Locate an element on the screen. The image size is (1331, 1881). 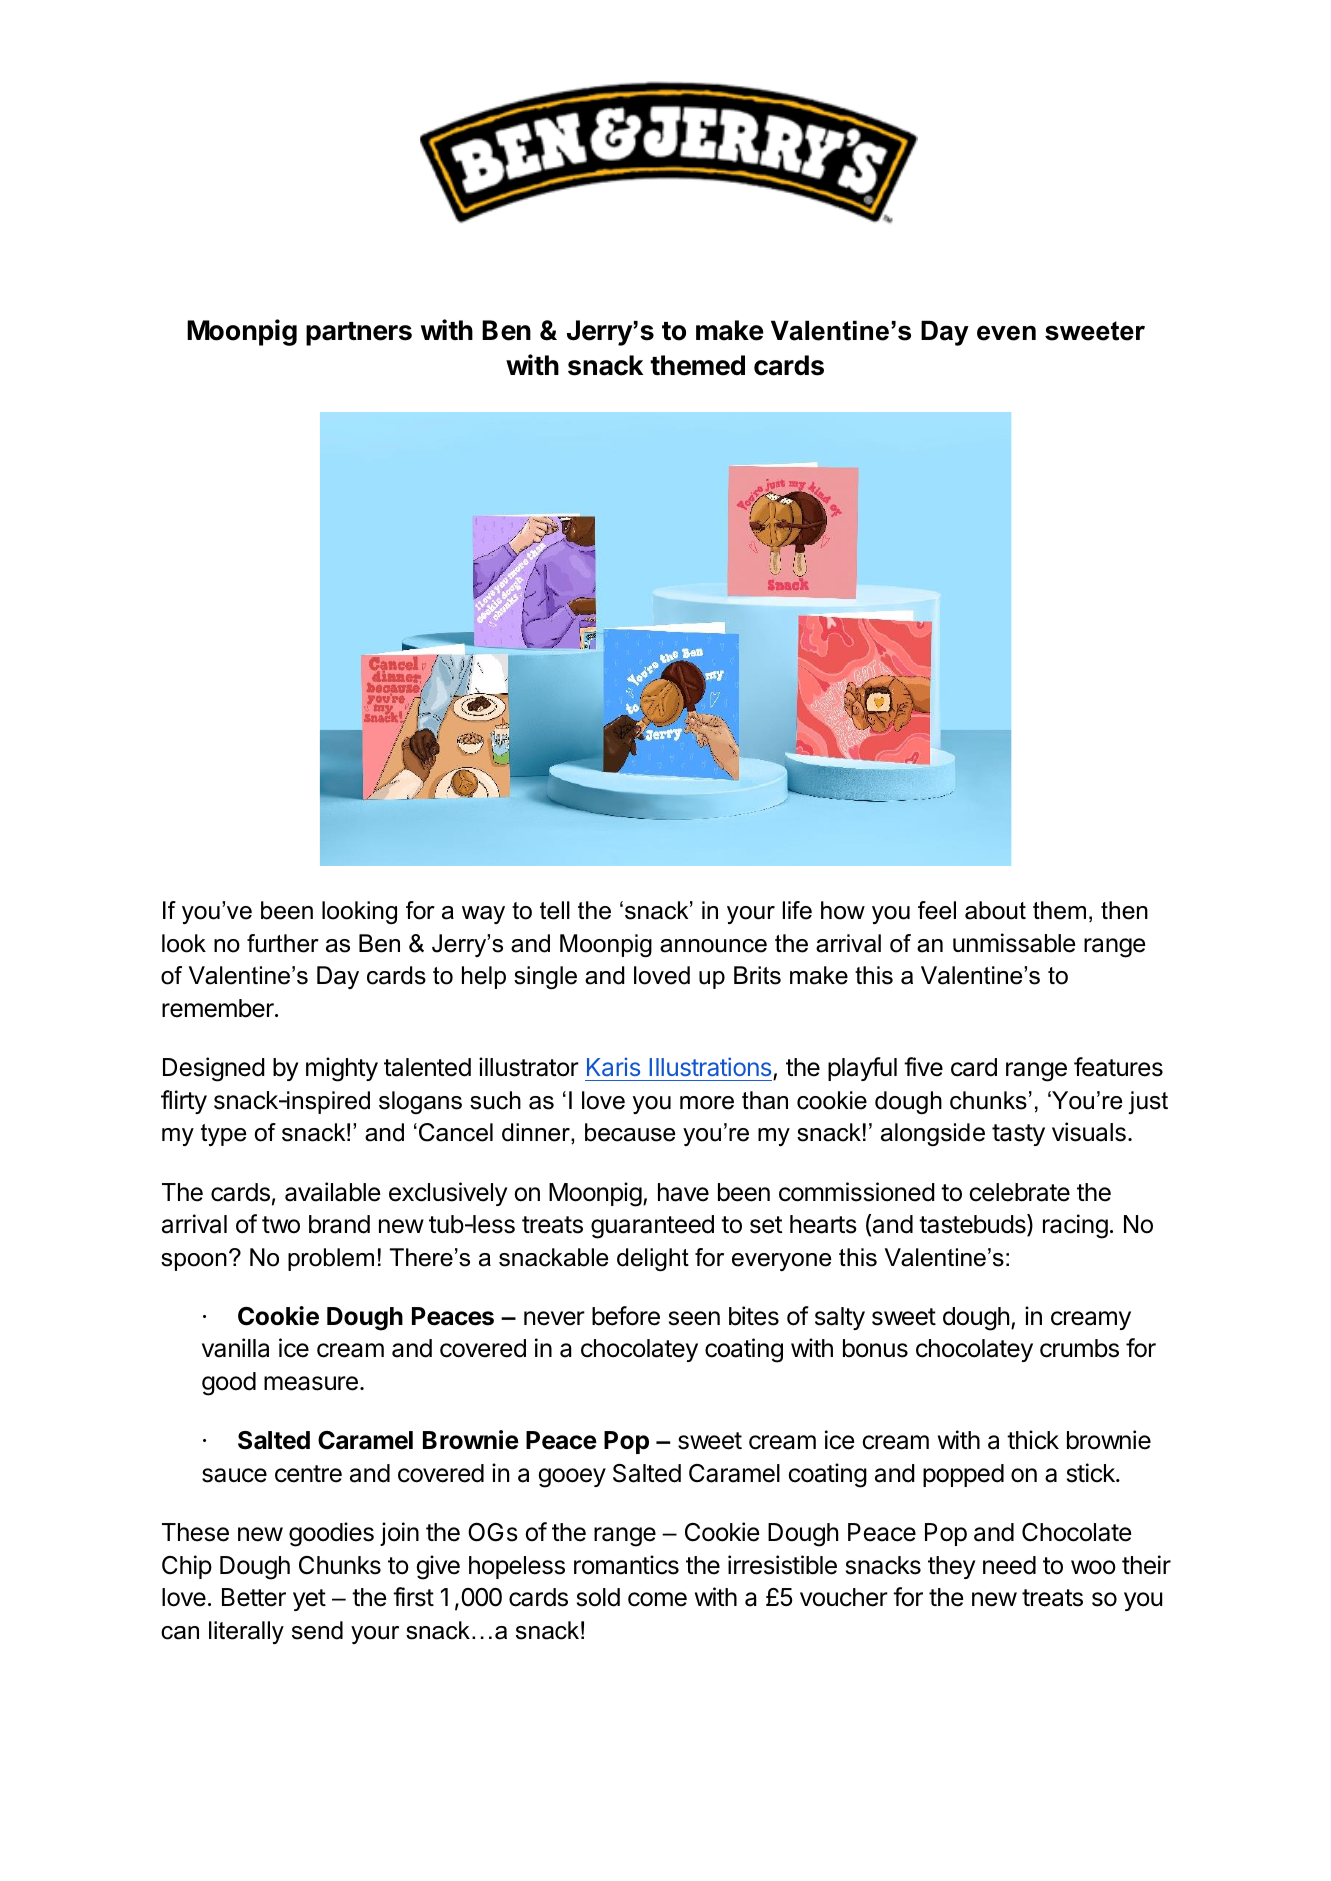
yet is located at coordinates (309, 1600).
